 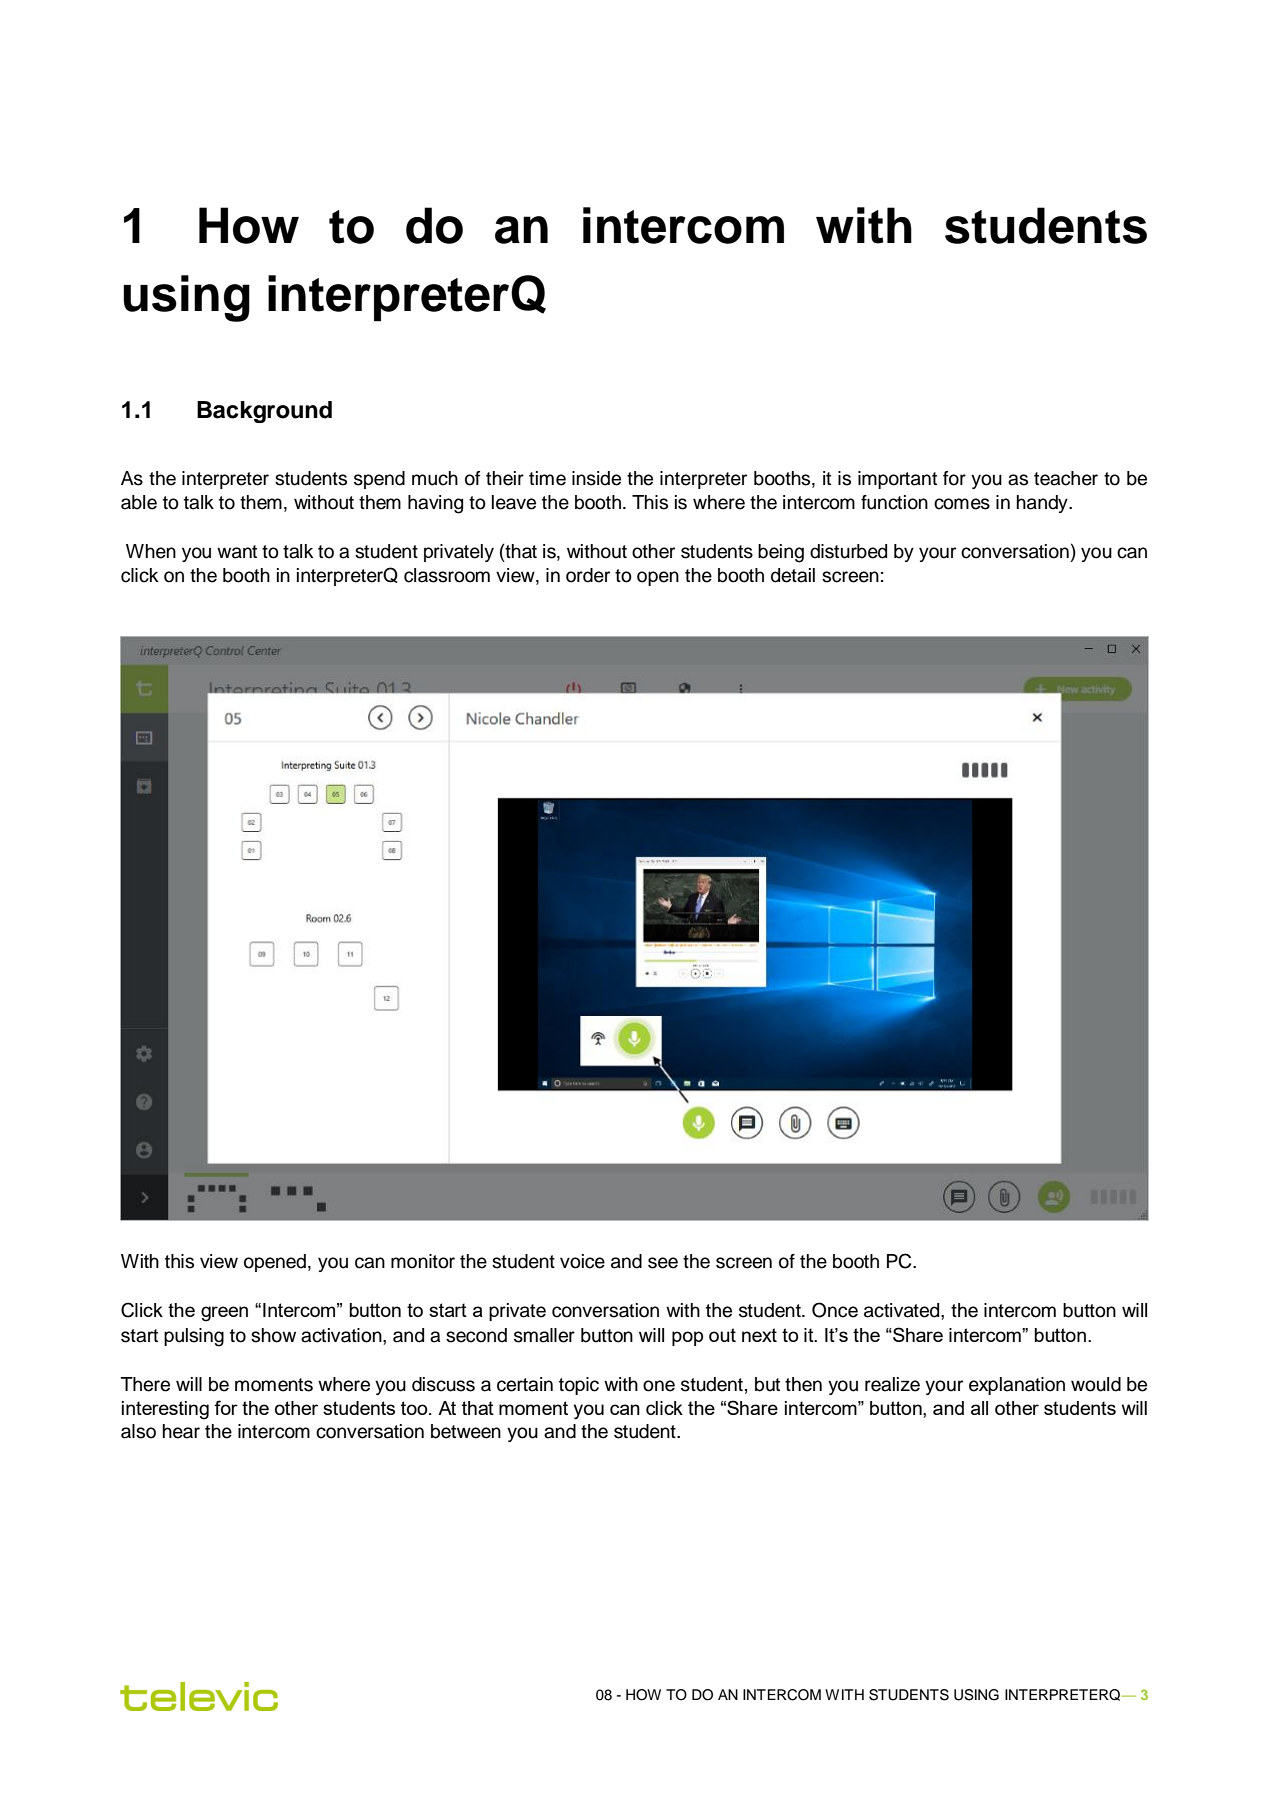 I want to click on inside, so click(x=596, y=478).
